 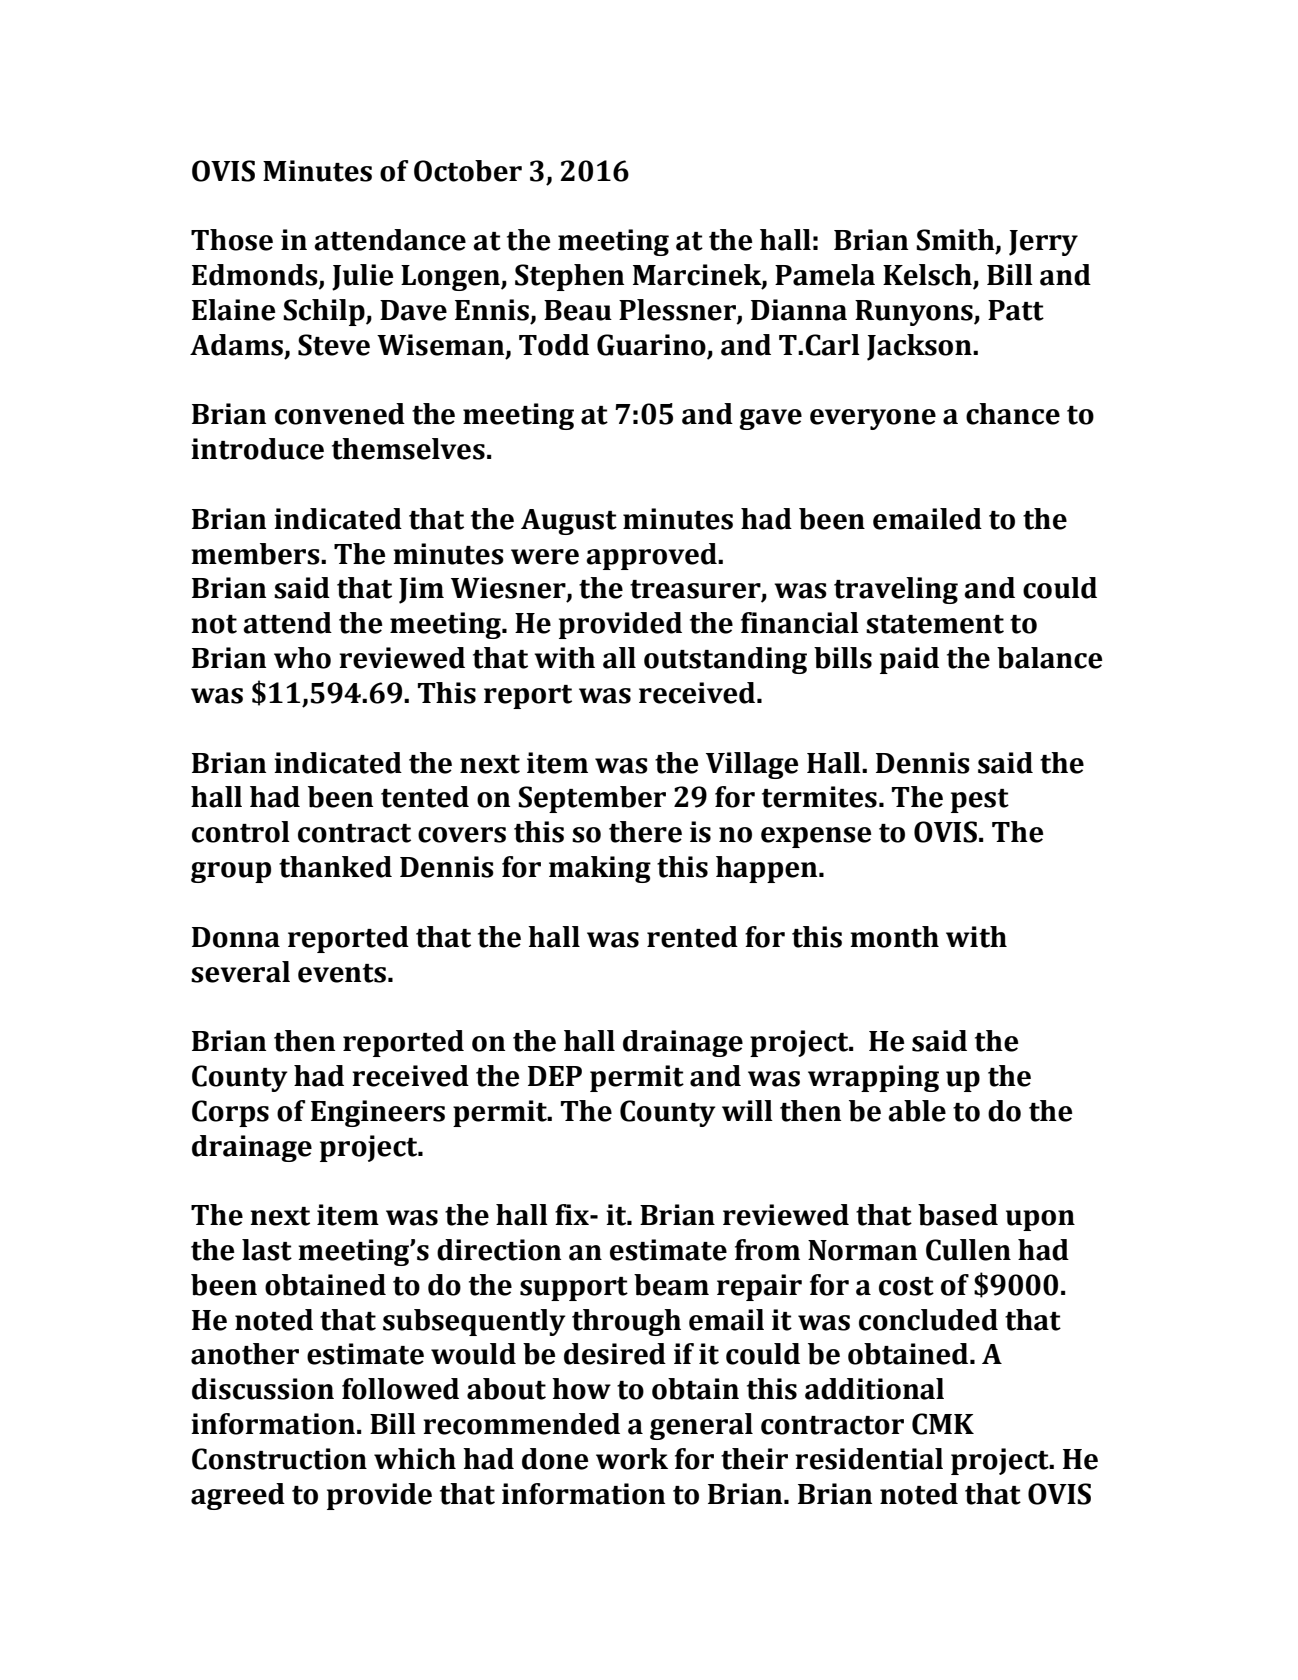 I want to click on events, so click(x=342, y=973).
